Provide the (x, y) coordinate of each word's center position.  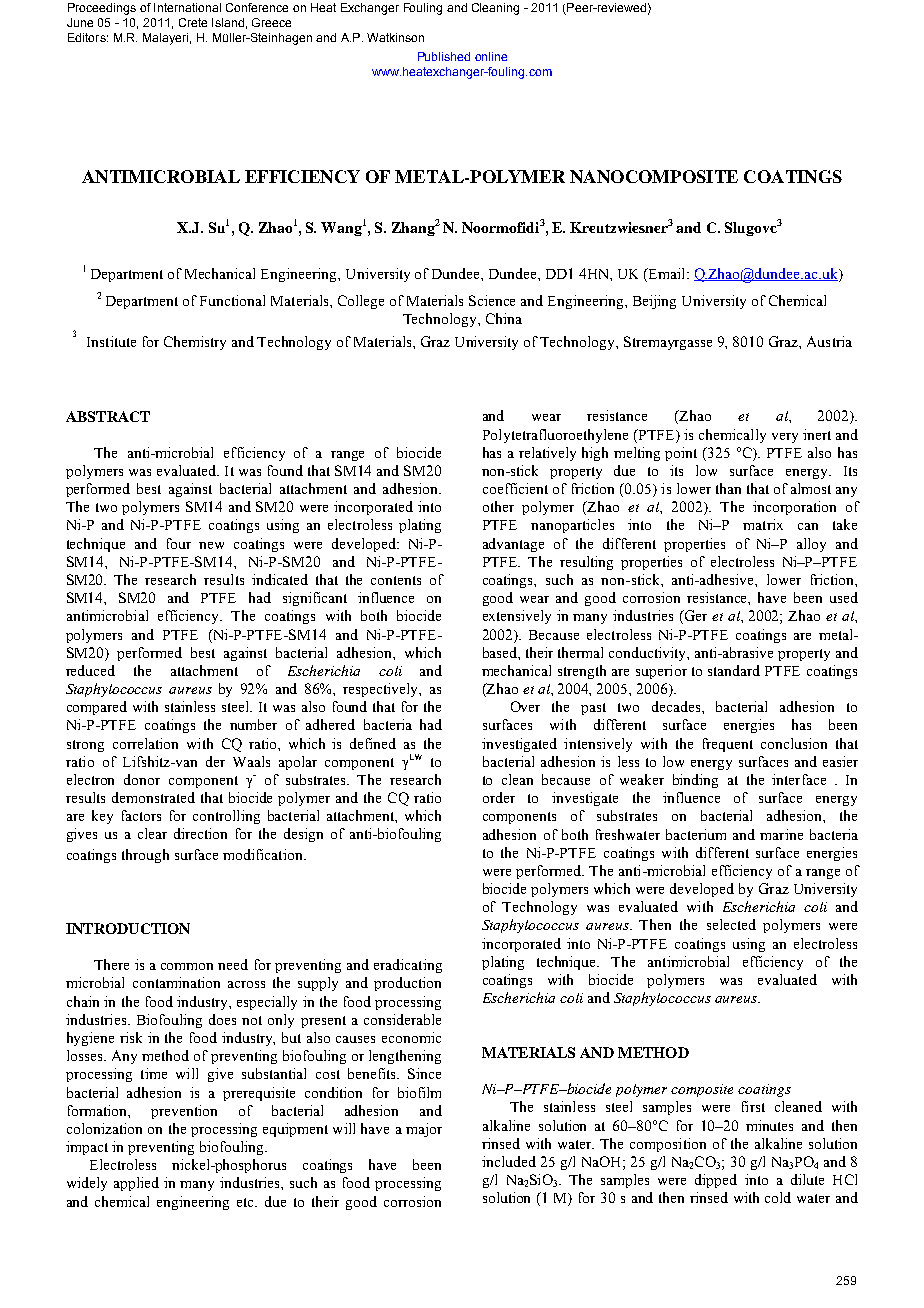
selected (731, 924)
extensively (517, 617)
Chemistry (195, 343)
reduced (90, 670)
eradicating (408, 966)
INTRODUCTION (128, 928)
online (491, 56)
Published (444, 56)
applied (136, 1184)
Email (667, 273)
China (504, 318)
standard (734, 670)
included (509, 1161)
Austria (829, 341)
